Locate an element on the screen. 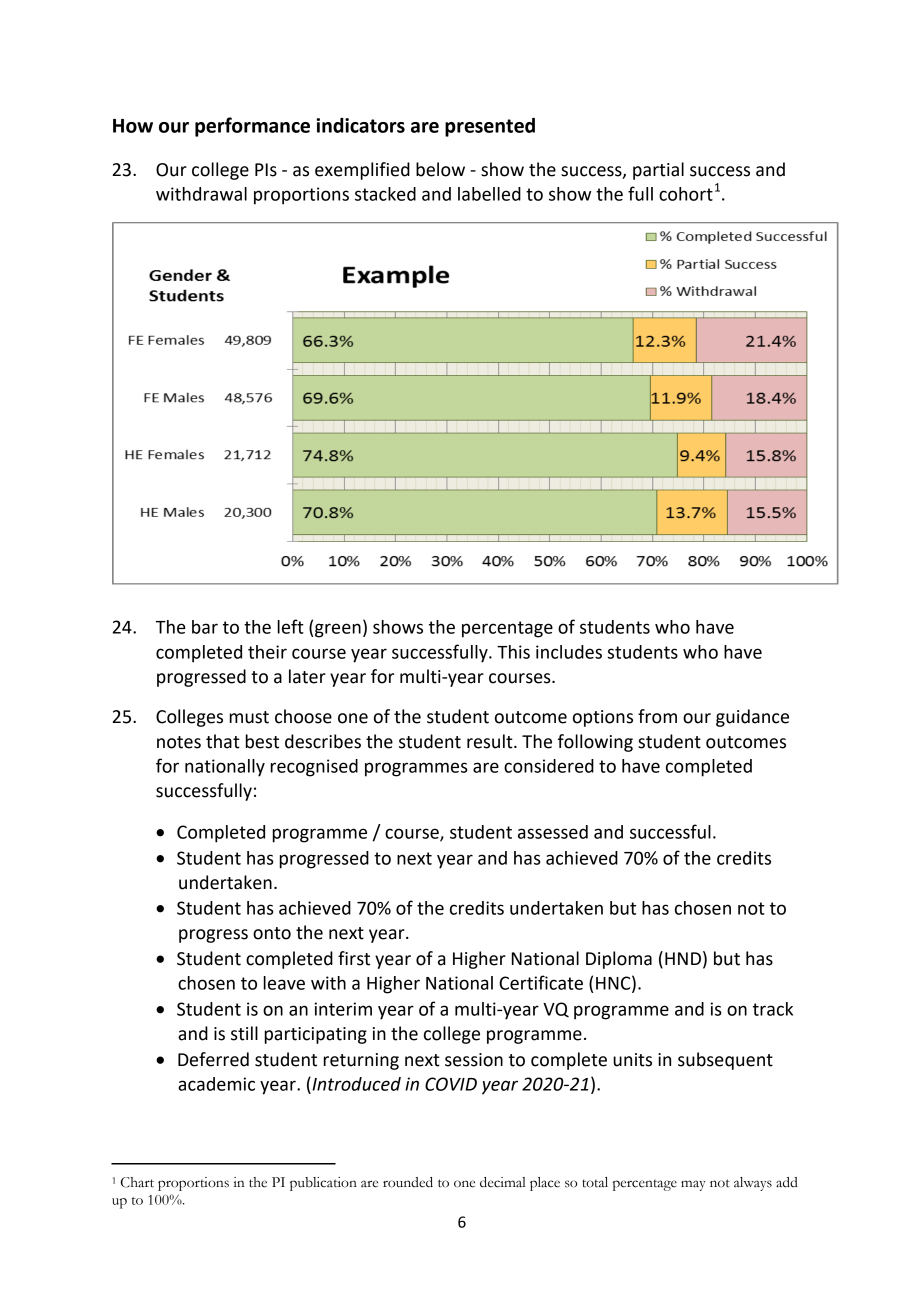 The image size is (924, 1308). bar is located at coordinates (205, 627).
